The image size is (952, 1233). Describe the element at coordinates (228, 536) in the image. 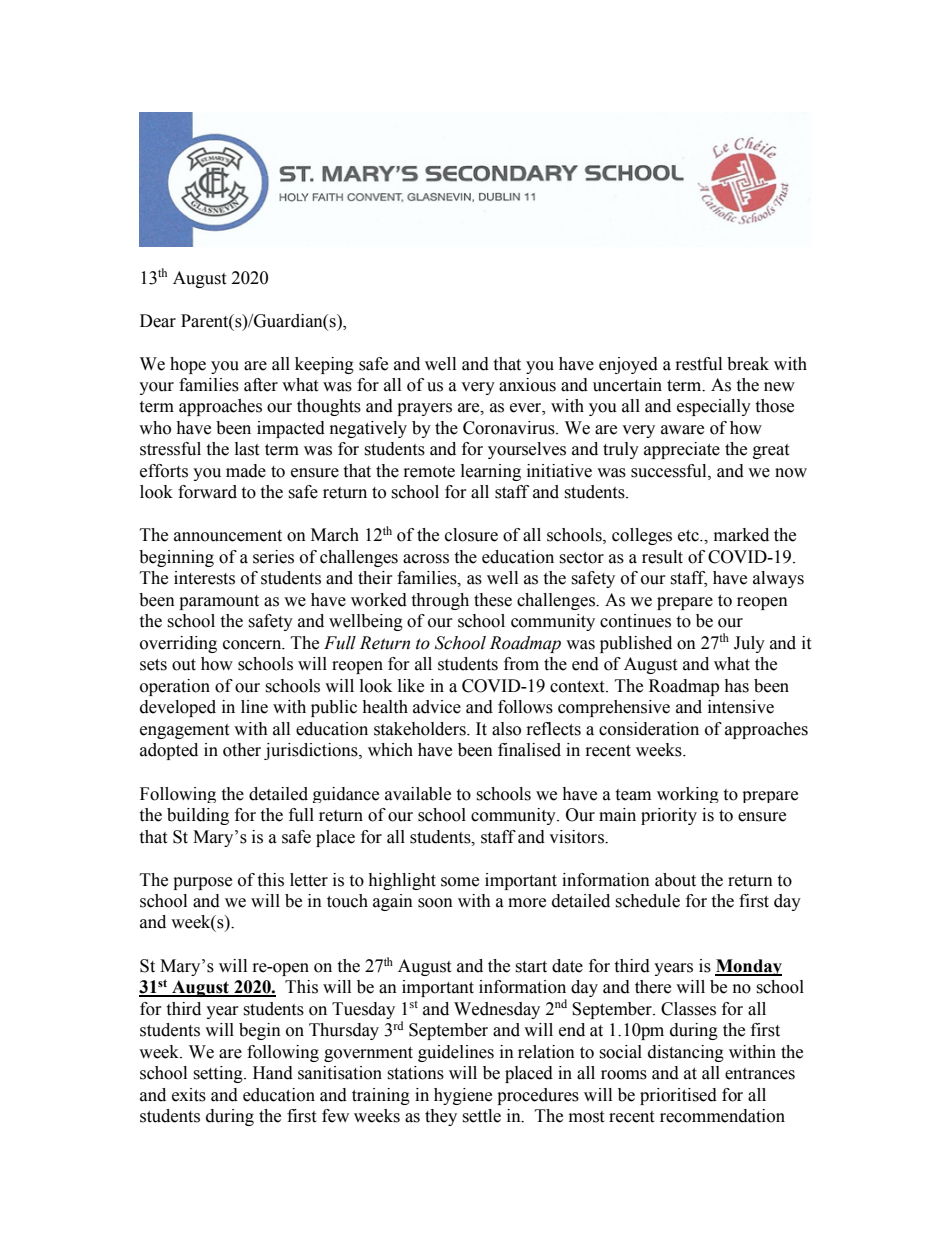

I see `announcement` at that location.
